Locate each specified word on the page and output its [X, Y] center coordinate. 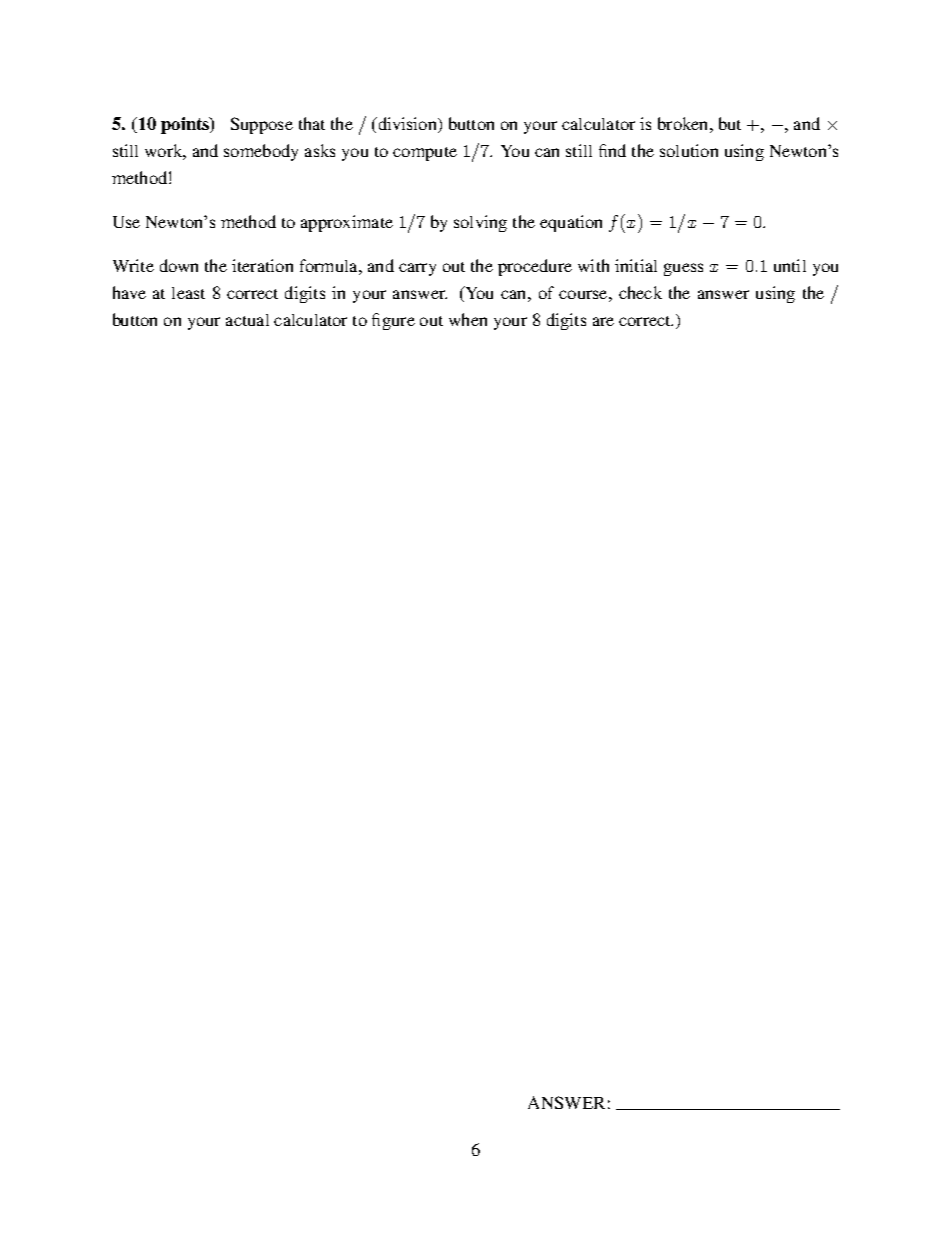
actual [247, 320]
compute [425, 154]
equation [571, 223]
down [179, 265]
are [603, 321]
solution [689, 150]
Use [126, 222]
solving [480, 223]
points [186, 125]
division [408, 125]
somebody [261, 152]
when [468, 319]
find [612, 150]
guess [683, 269]
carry [417, 269]
